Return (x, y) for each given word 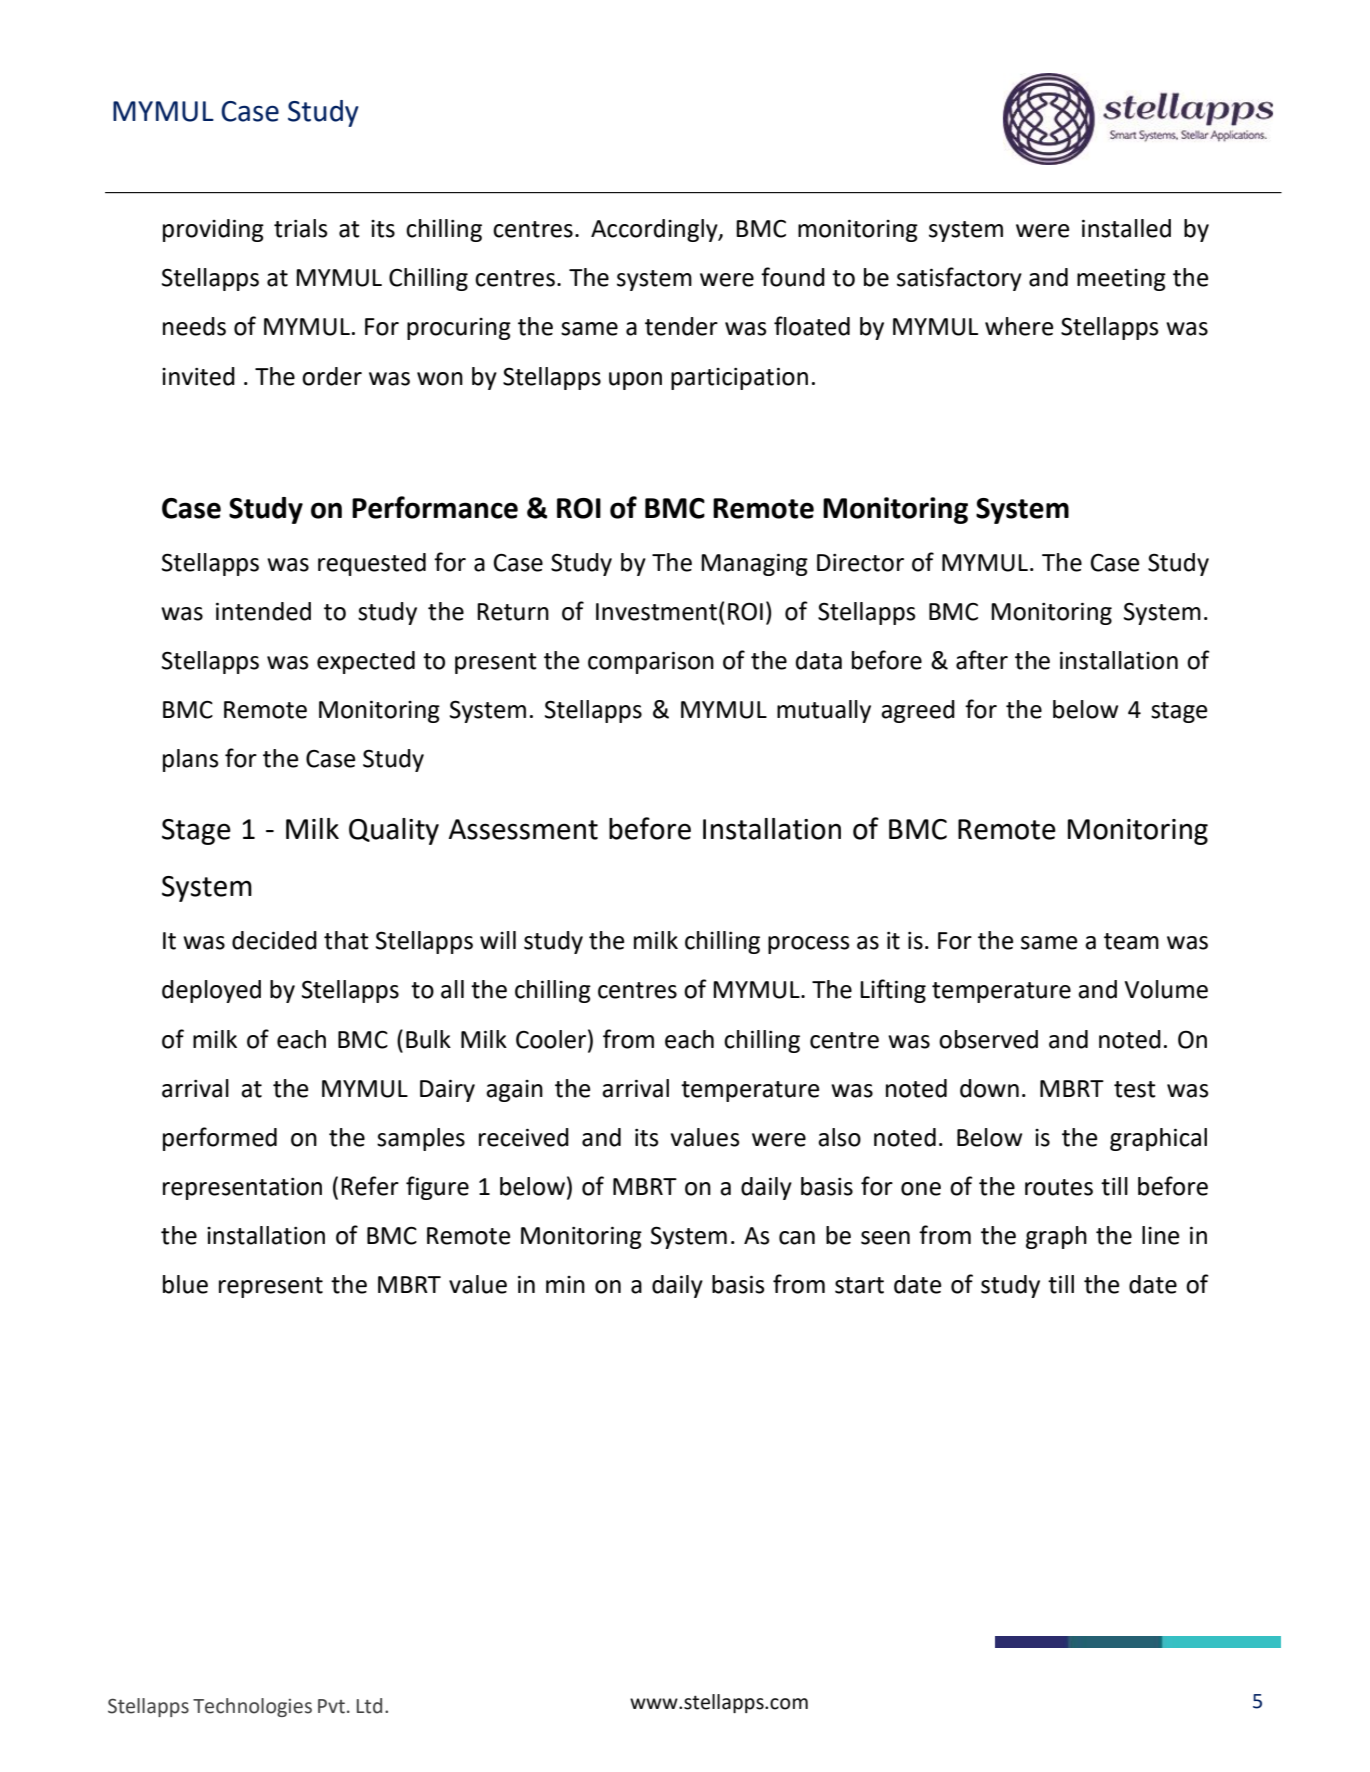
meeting (1121, 280)
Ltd (369, 1706)
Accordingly (655, 230)
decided (274, 940)
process (809, 945)
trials (301, 228)
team (1131, 941)
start (859, 1285)
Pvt (331, 1706)
